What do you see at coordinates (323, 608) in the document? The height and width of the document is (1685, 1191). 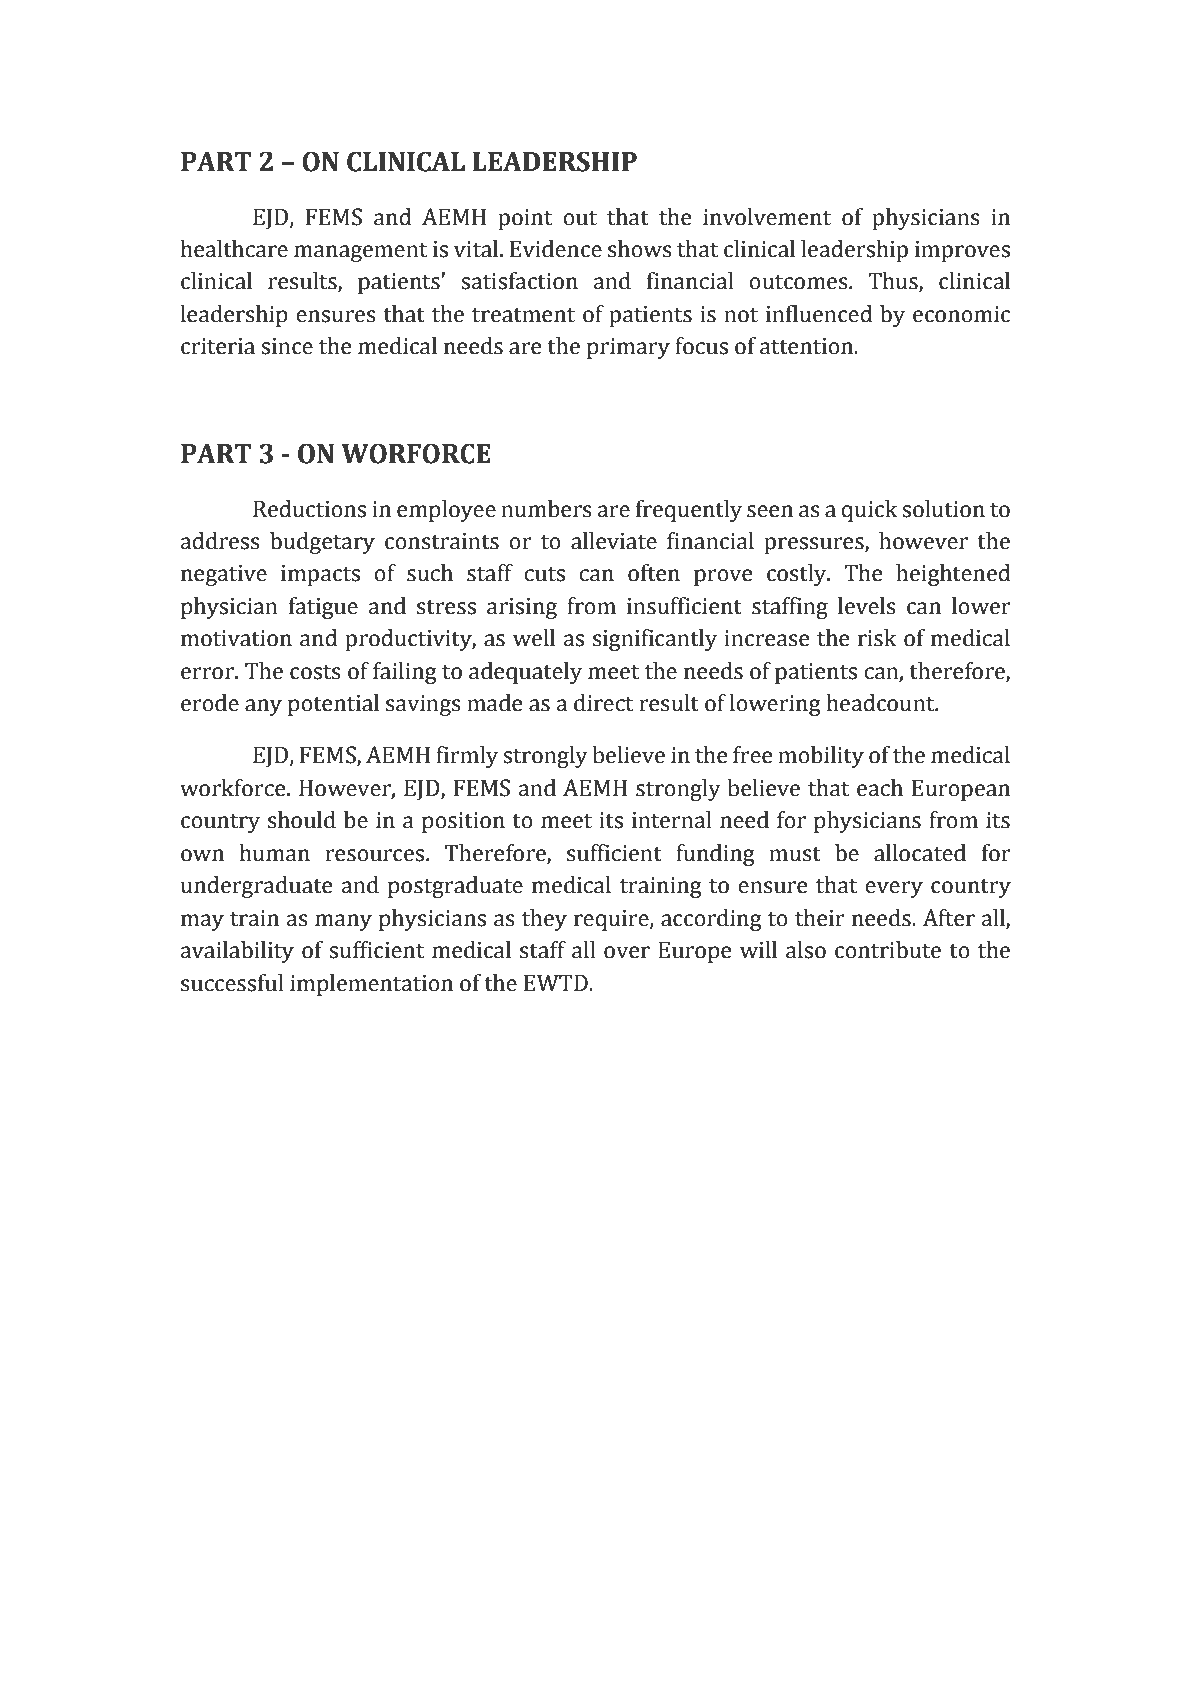 I see `fatigue` at bounding box center [323, 608].
